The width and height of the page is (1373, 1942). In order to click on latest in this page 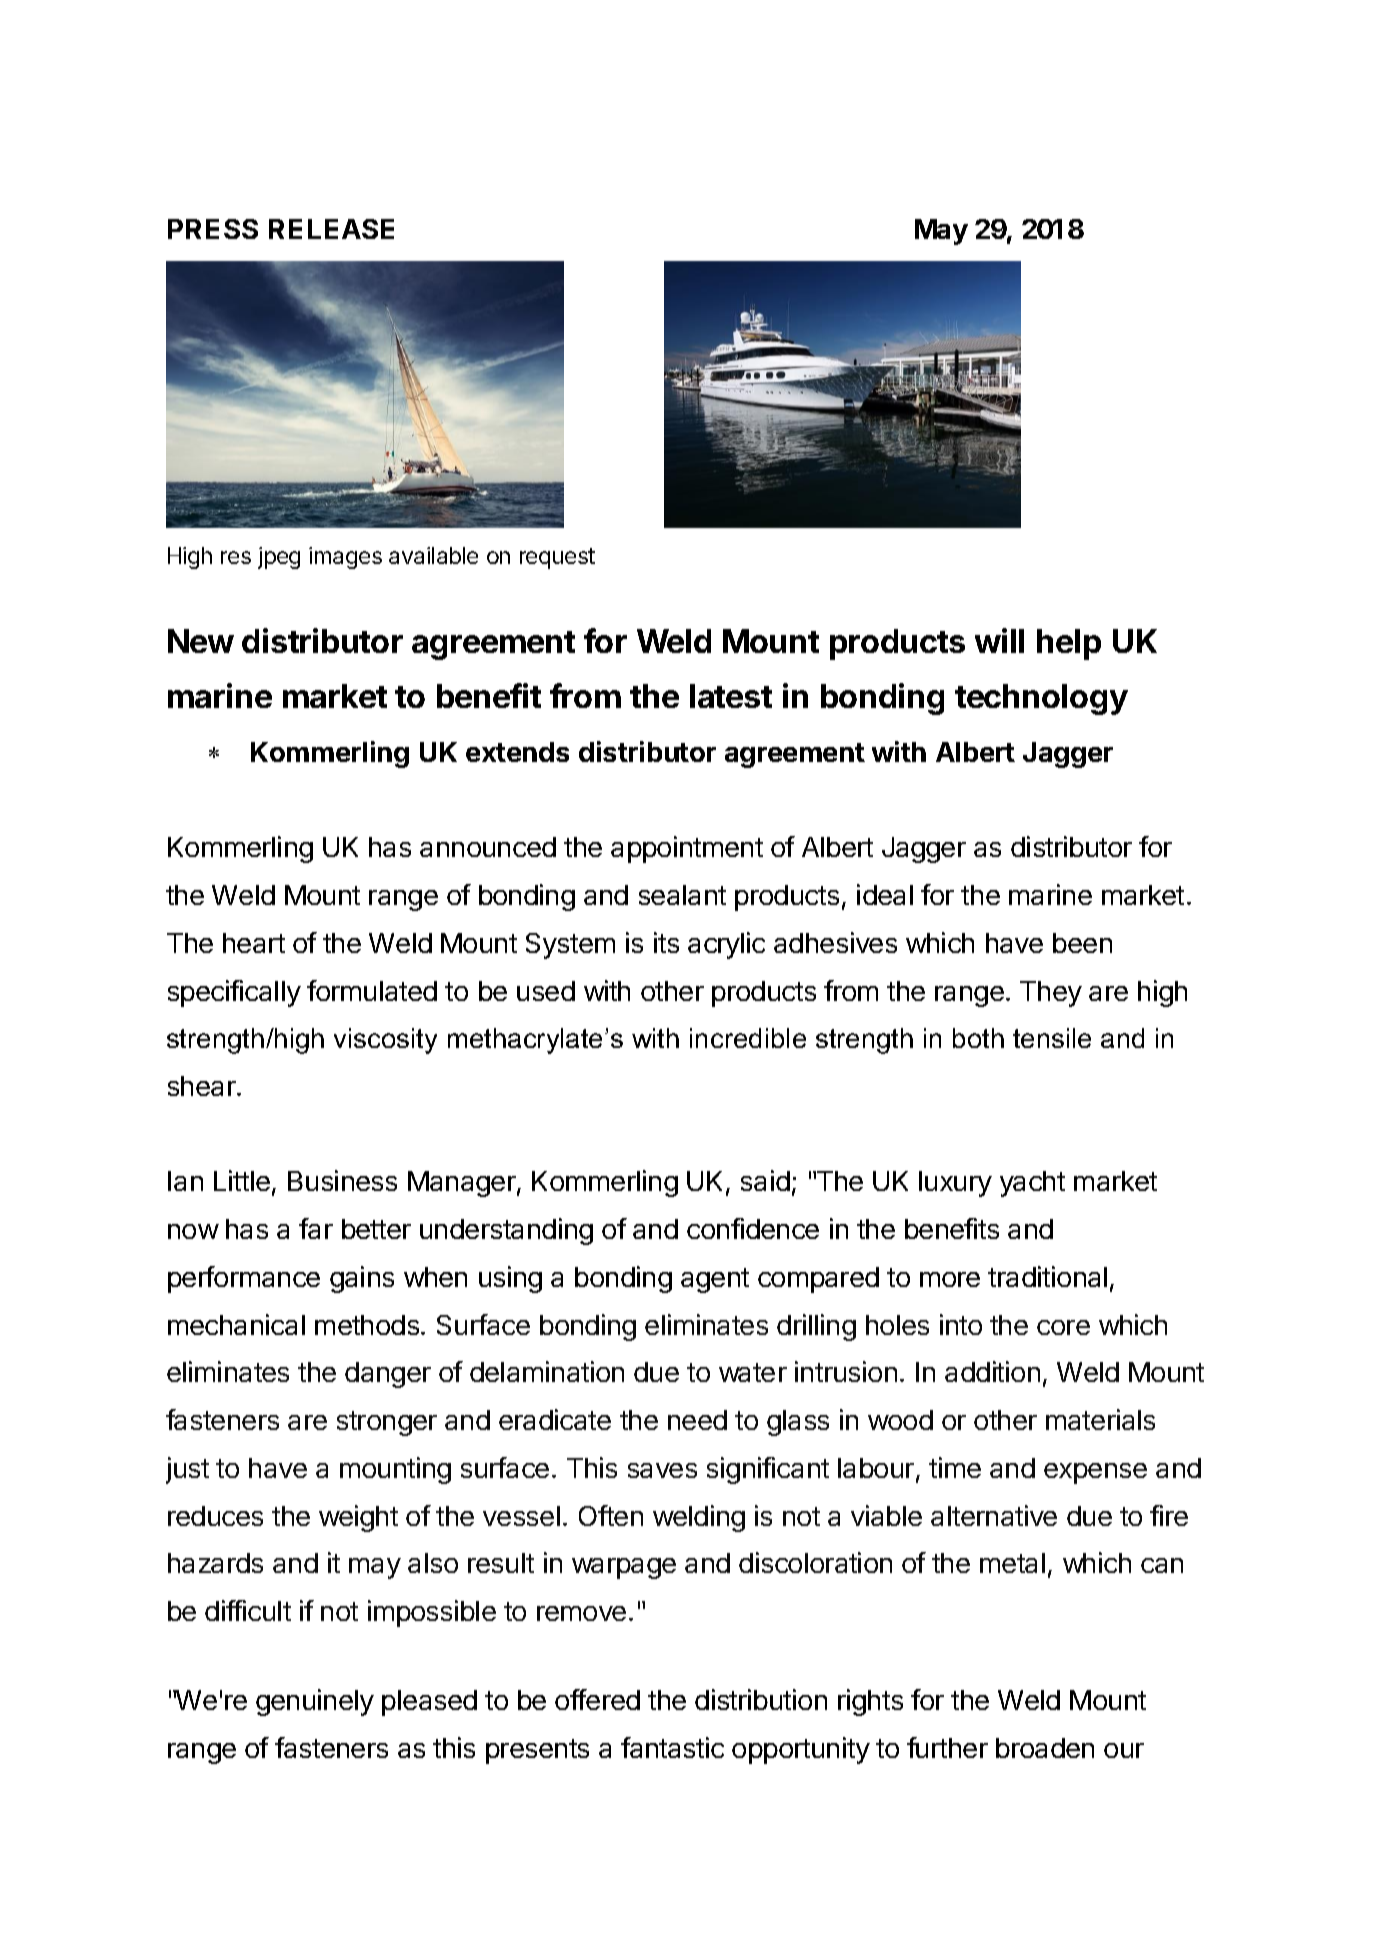, I will do `click(731, 696)`.
